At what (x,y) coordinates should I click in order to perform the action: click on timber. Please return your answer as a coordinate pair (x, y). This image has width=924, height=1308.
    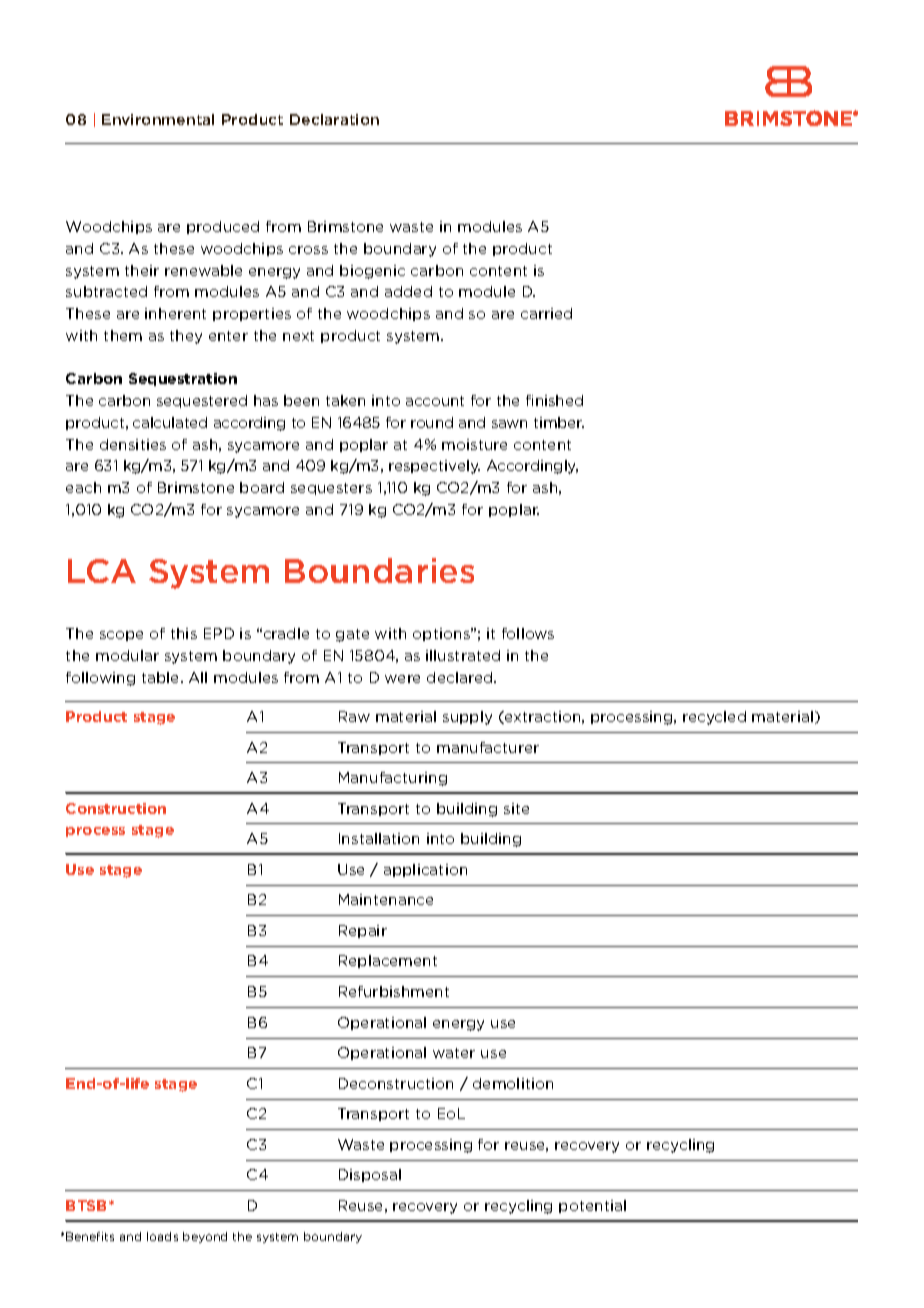
    Looking at the image, I should click on (559, 422).
